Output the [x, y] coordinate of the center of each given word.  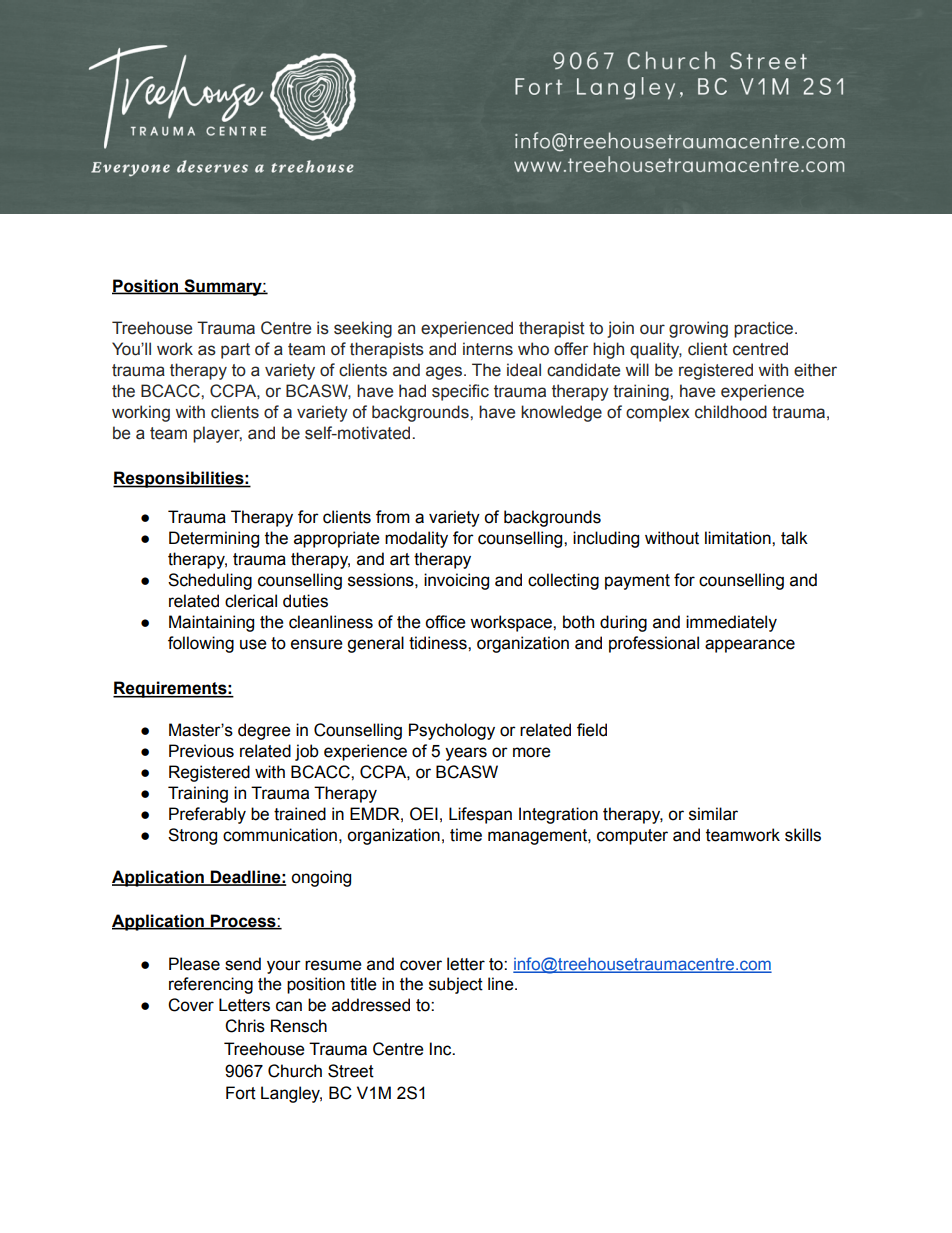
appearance [750, 646]
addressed [371, 1005]
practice [765, 329]
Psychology [452, 731]
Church [295, 1071]
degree [264, 731]
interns [488, 349]
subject [456, 985]
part [235, 351]
